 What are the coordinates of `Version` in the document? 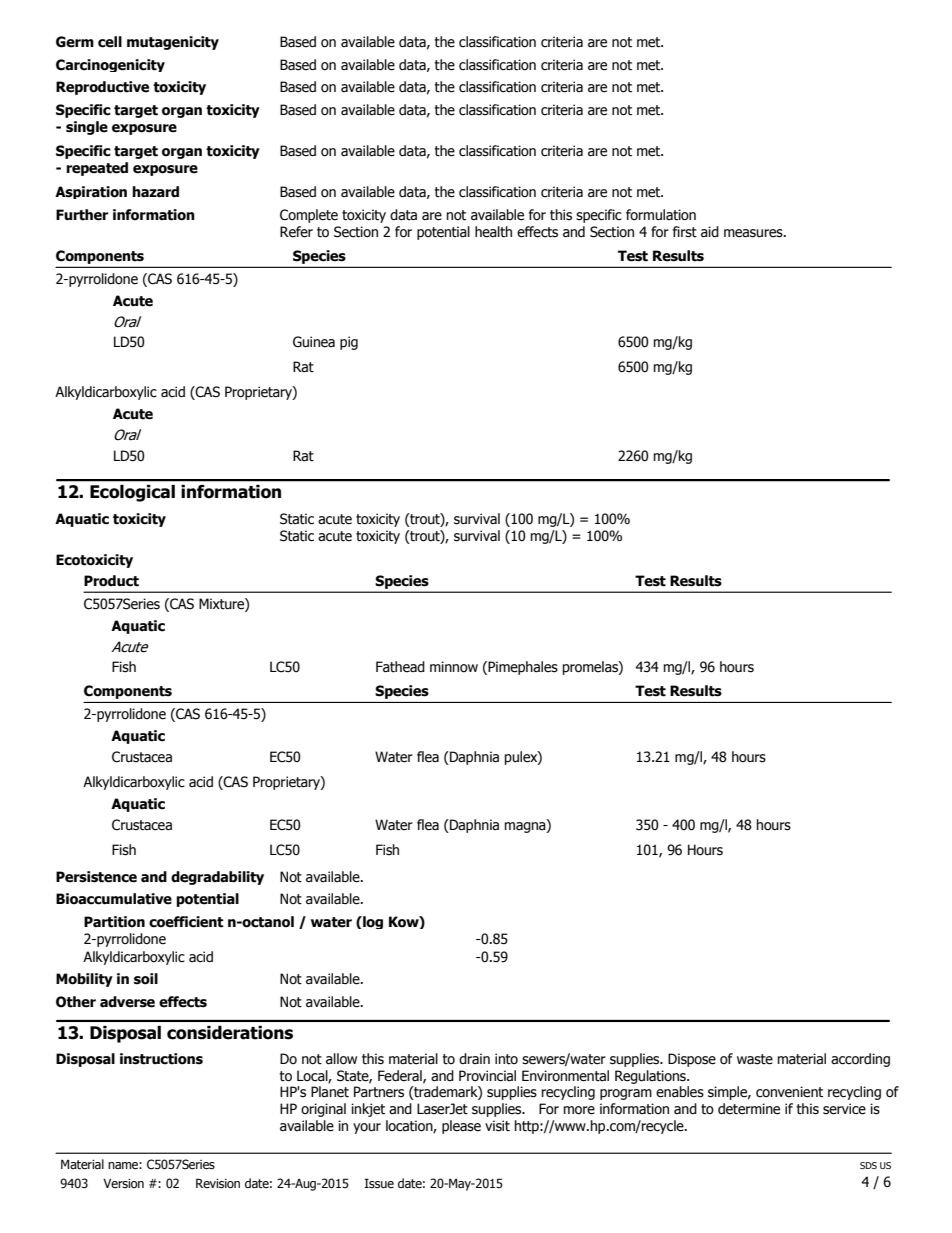 It's located at (123, 1183).
